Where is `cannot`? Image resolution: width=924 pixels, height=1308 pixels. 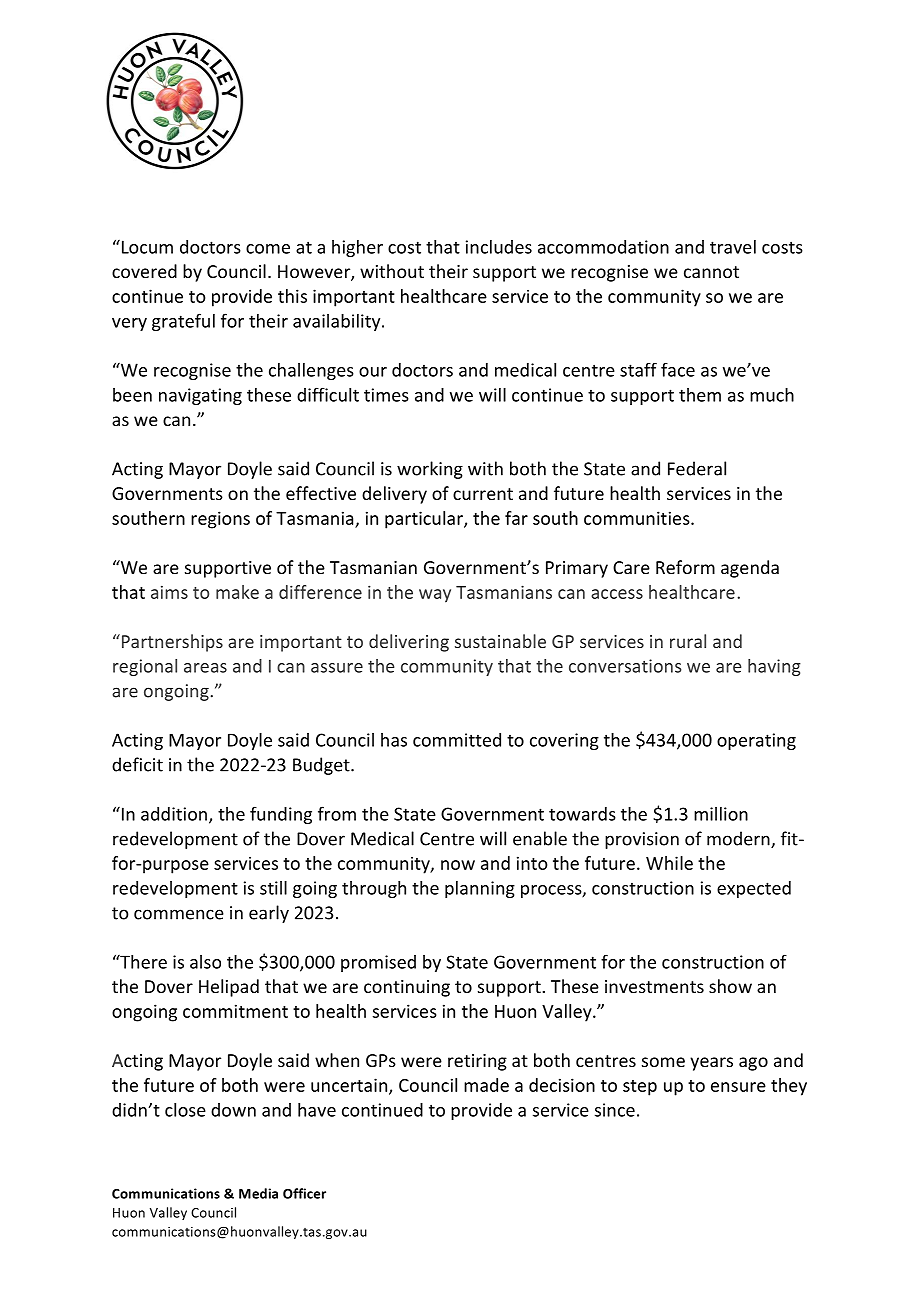
cannot is located at coordinates (711, 272).
